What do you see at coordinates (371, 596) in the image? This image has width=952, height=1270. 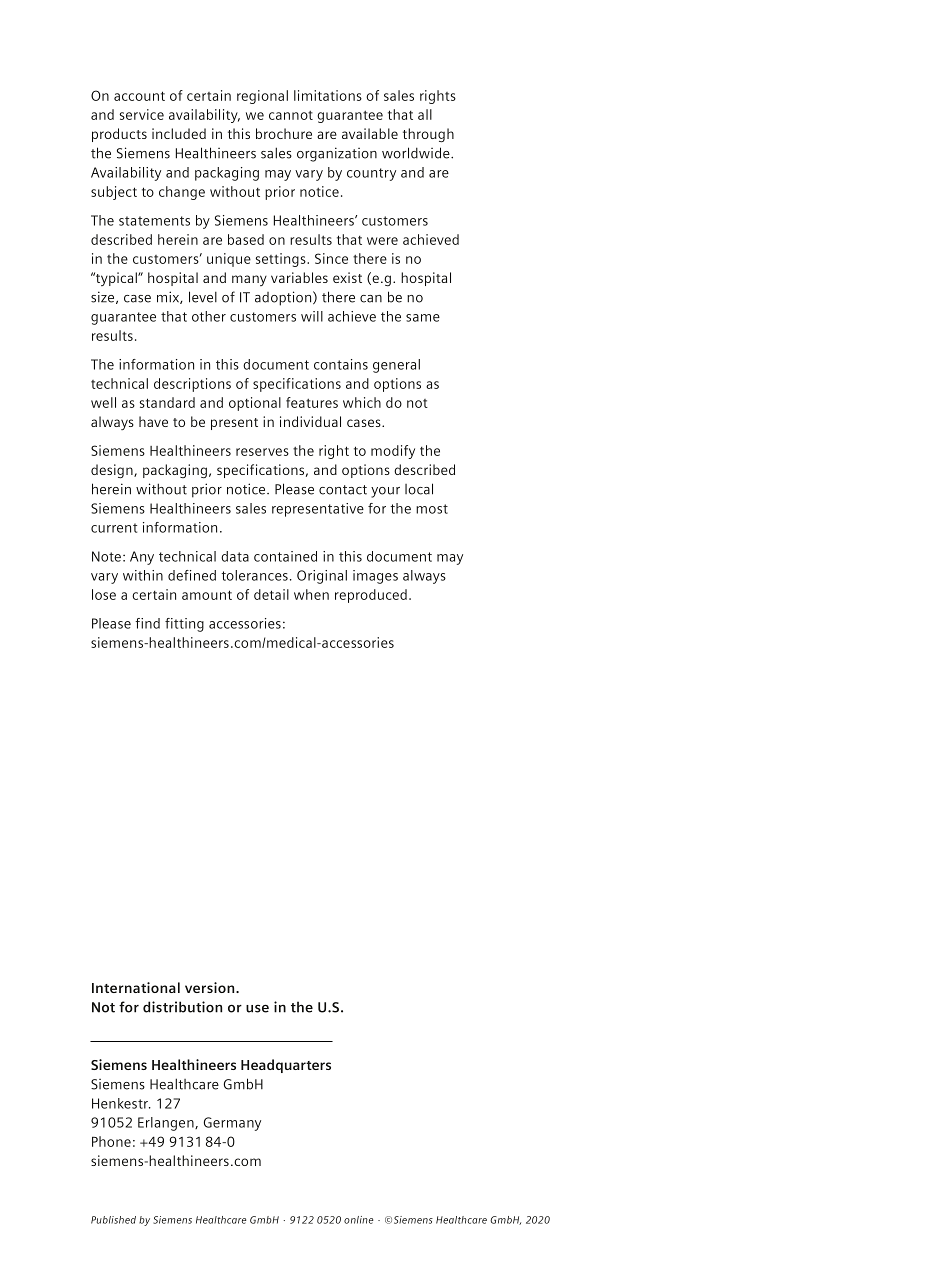 I see `reproduced` at bounding box center [371, 596].
